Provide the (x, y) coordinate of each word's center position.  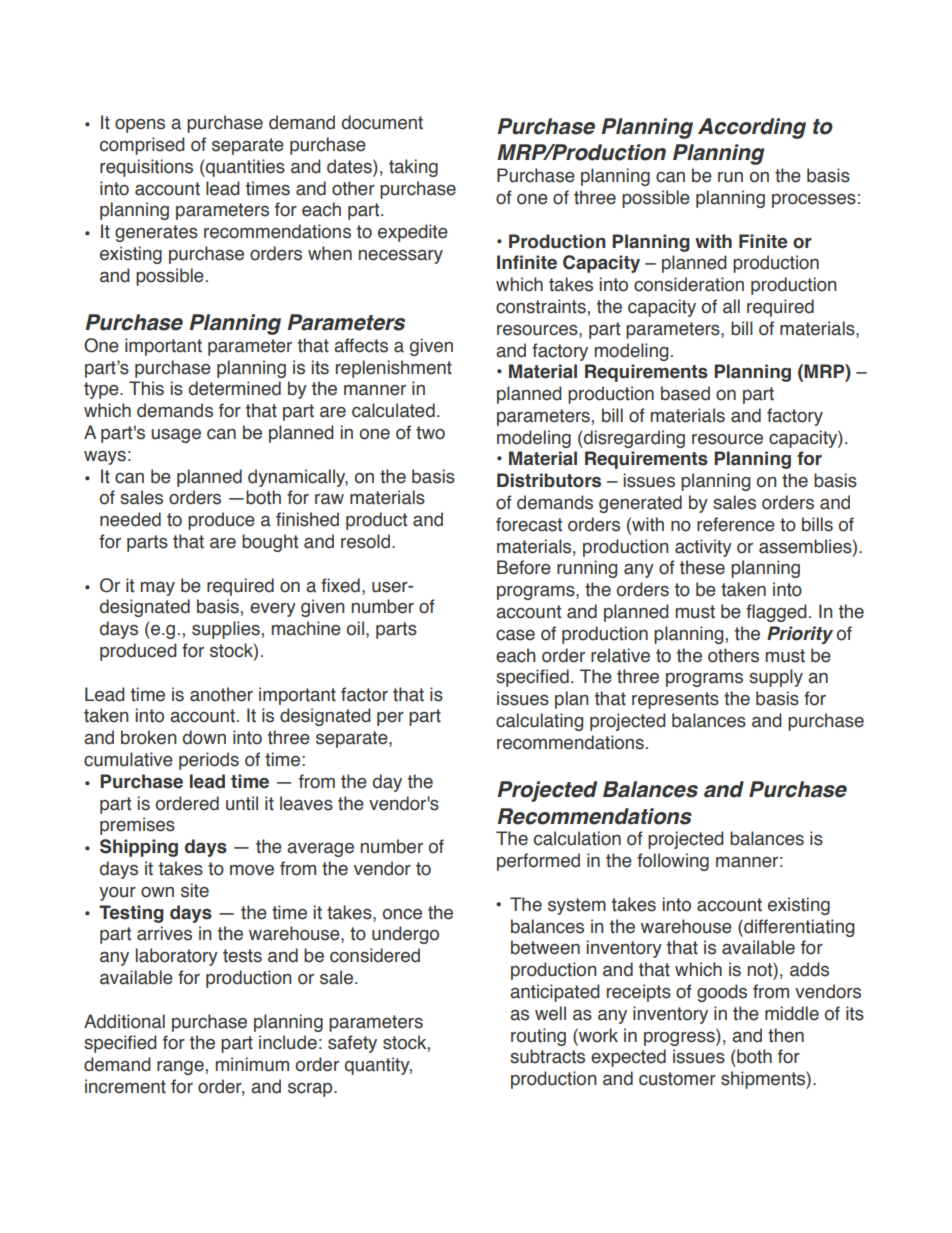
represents (675, 700)
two (430, 433)
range (180, 1068)
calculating (539, 722)
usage (176, 436)
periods (209, 761)
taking (413, 168)
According (752, 128)
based (685, 393)
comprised (142, 146)
